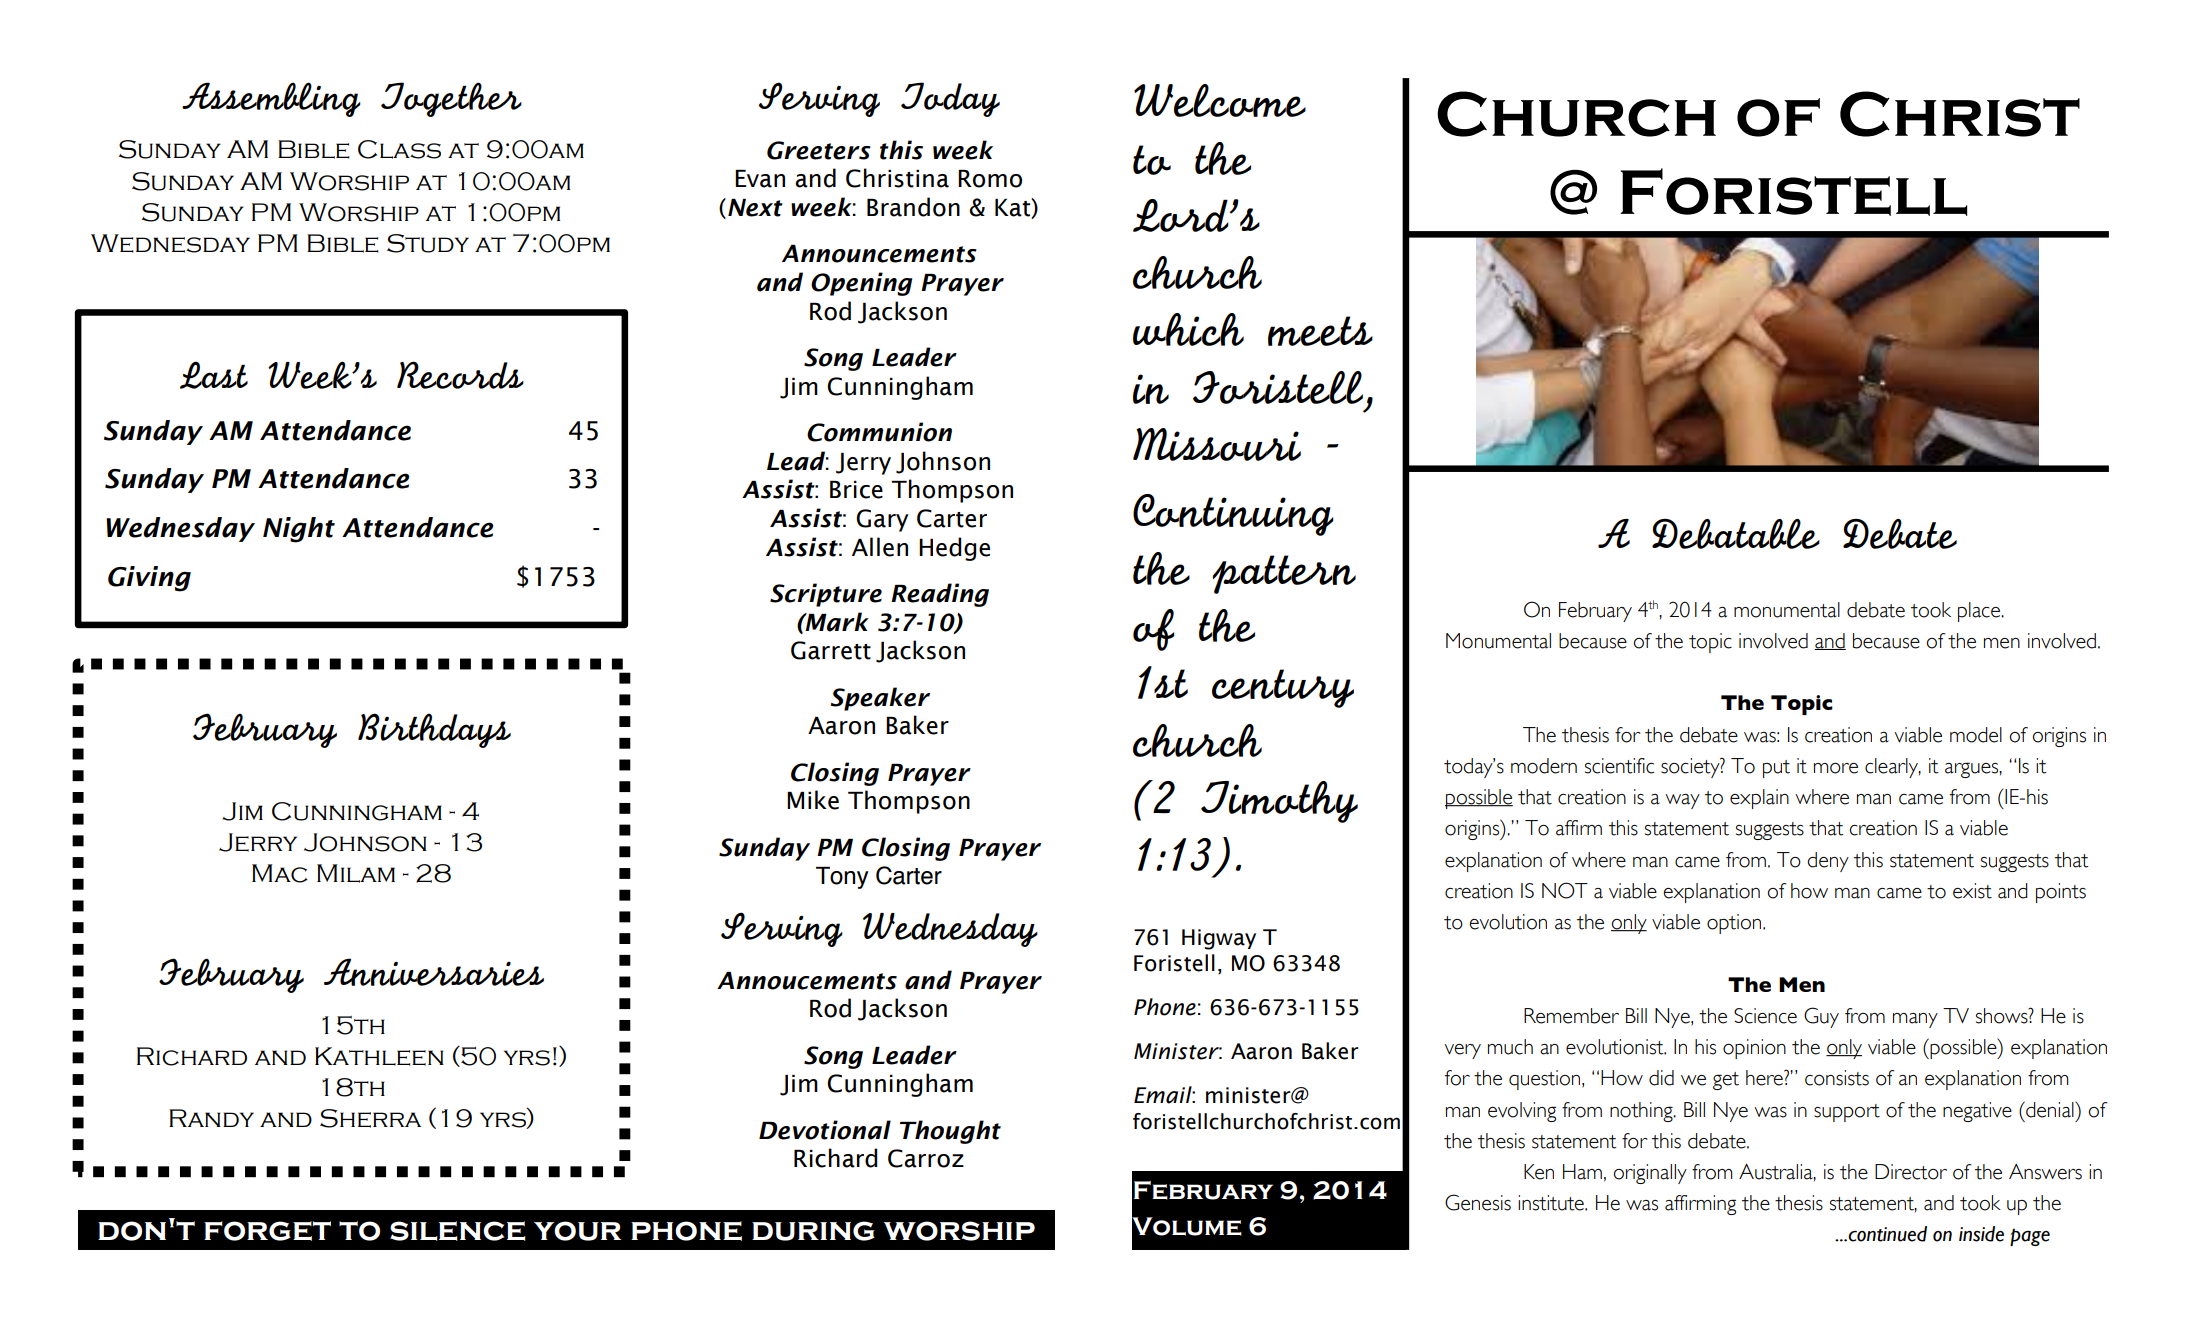  What do you see at coordinates (1980, 612) in the page?
I see `place` at bounding box center [1980, 612].
